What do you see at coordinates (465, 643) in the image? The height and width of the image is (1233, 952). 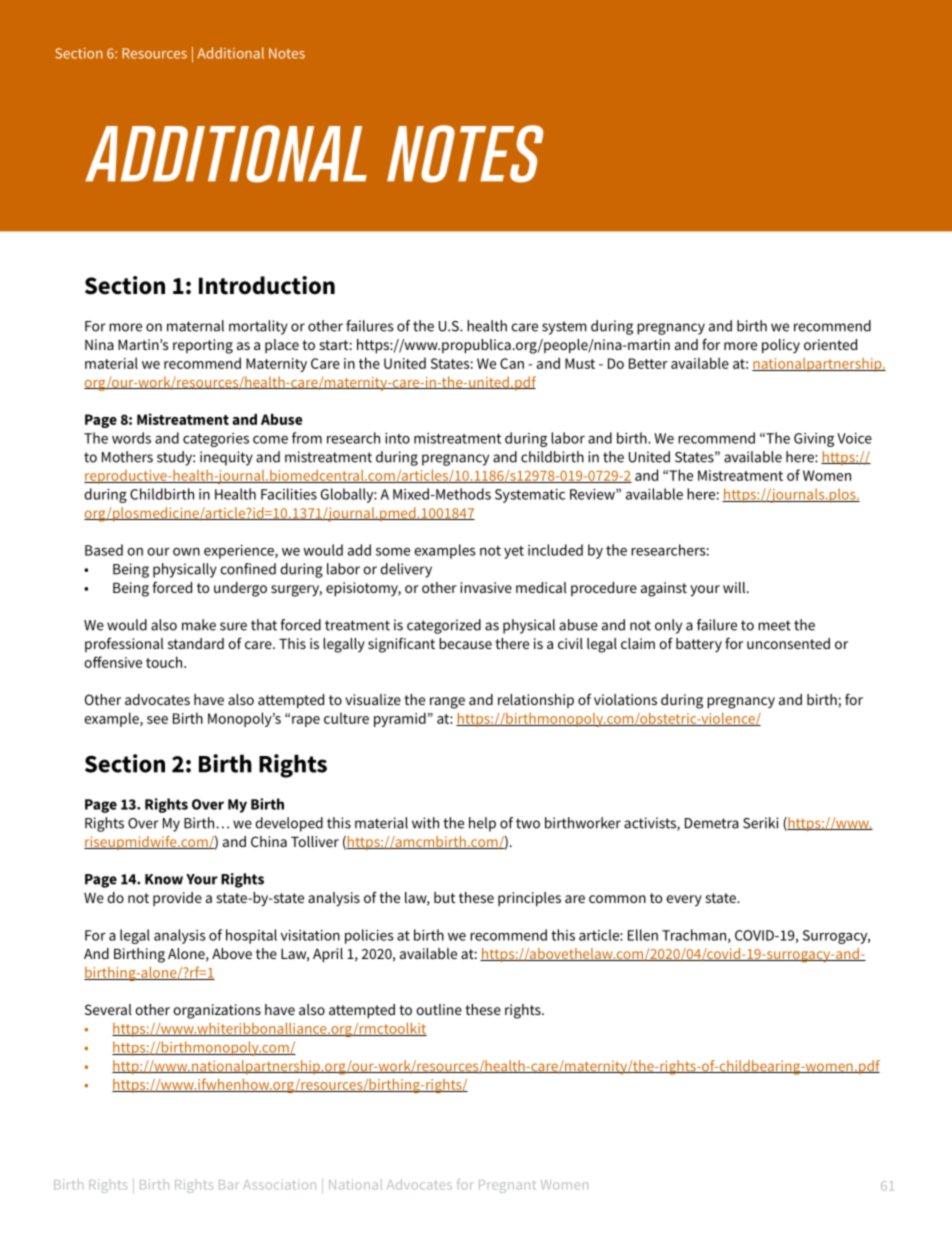 I see `because` at bounding box center [465, 643].
